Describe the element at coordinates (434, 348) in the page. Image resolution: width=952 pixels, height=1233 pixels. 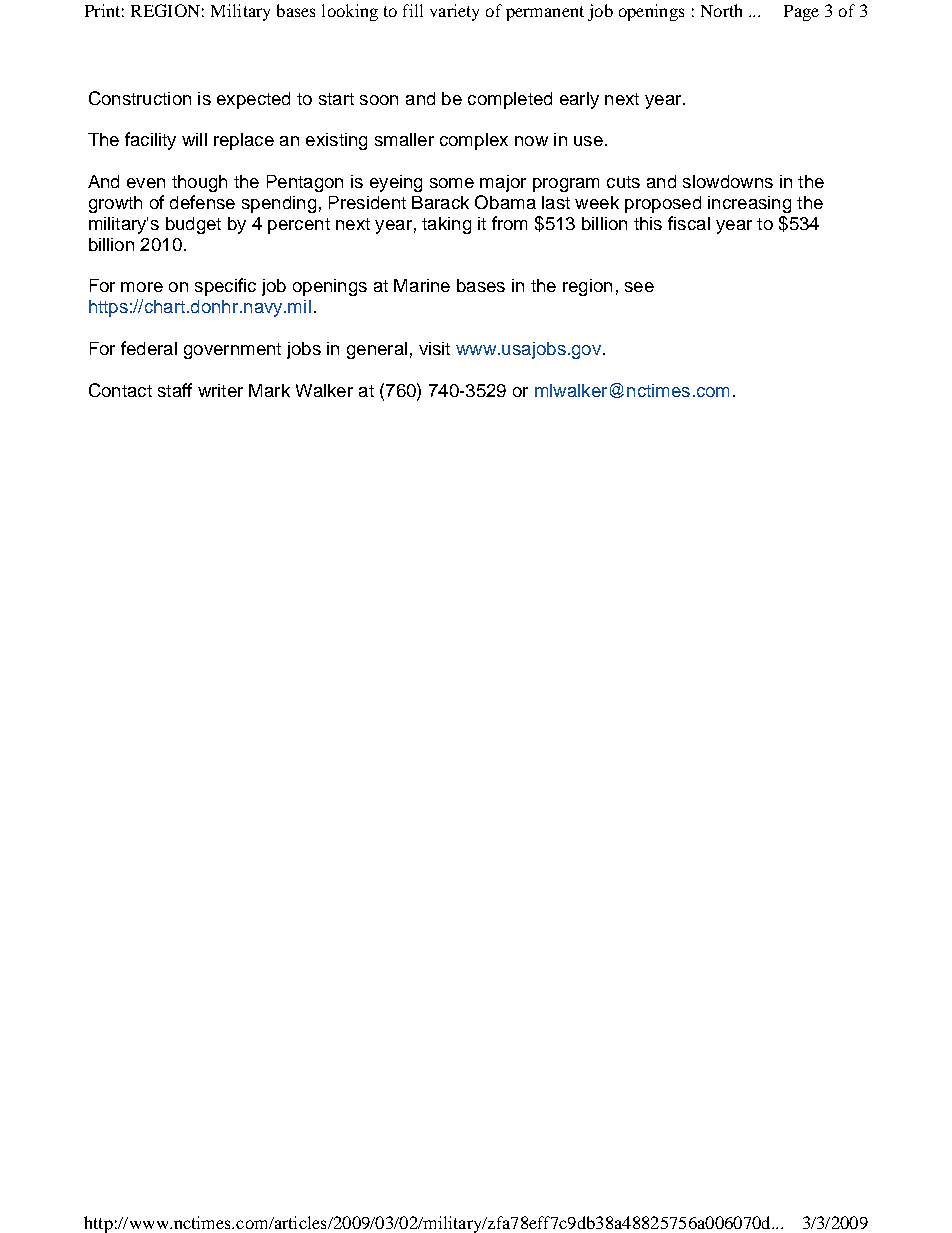
I see `visit` at that location.
